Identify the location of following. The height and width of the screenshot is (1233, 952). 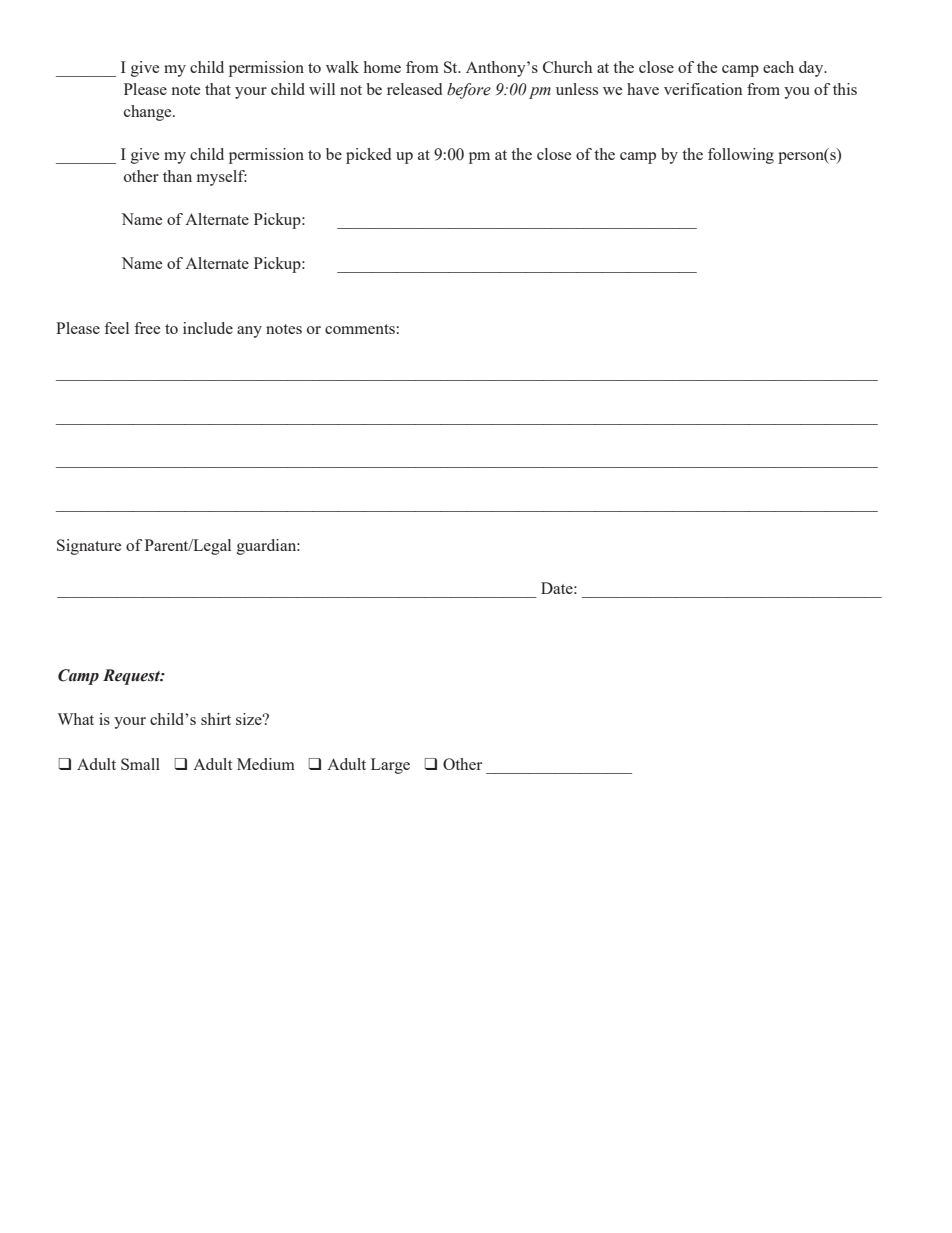
(741, 156).
